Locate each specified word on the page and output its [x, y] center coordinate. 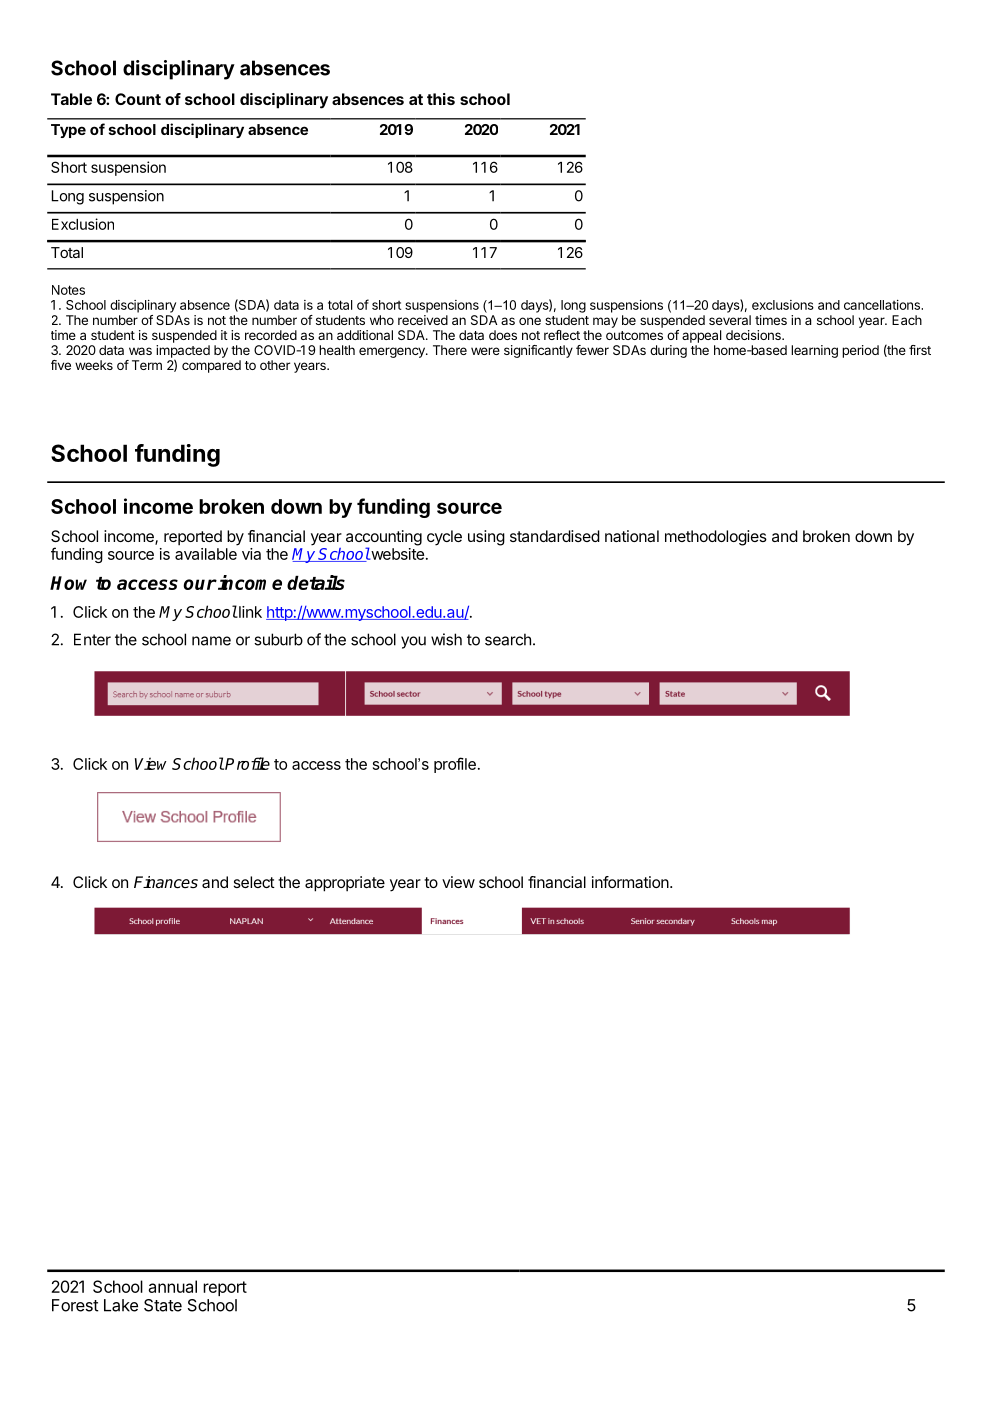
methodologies [716, 538]
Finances [166, 882]
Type [68, 131]
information [630, 882]
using [486, 538]
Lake [121, 1305]
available [206, 554]
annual [172, 1286]
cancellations [883, 305]
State [163, 1305]
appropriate [345, 884]
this [441, 99]
